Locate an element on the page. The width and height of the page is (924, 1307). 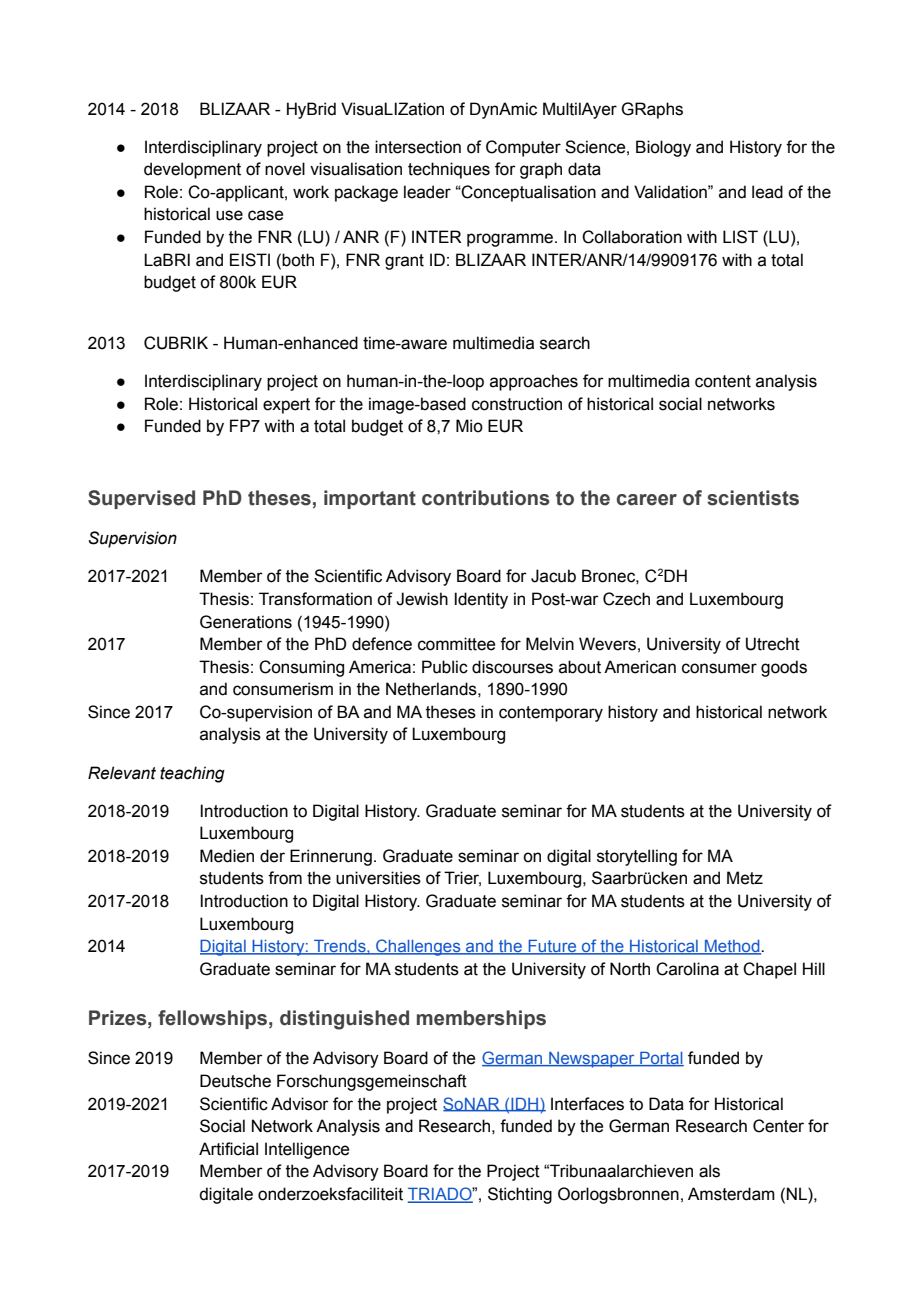
construction is located at coordinates (517, 404).
